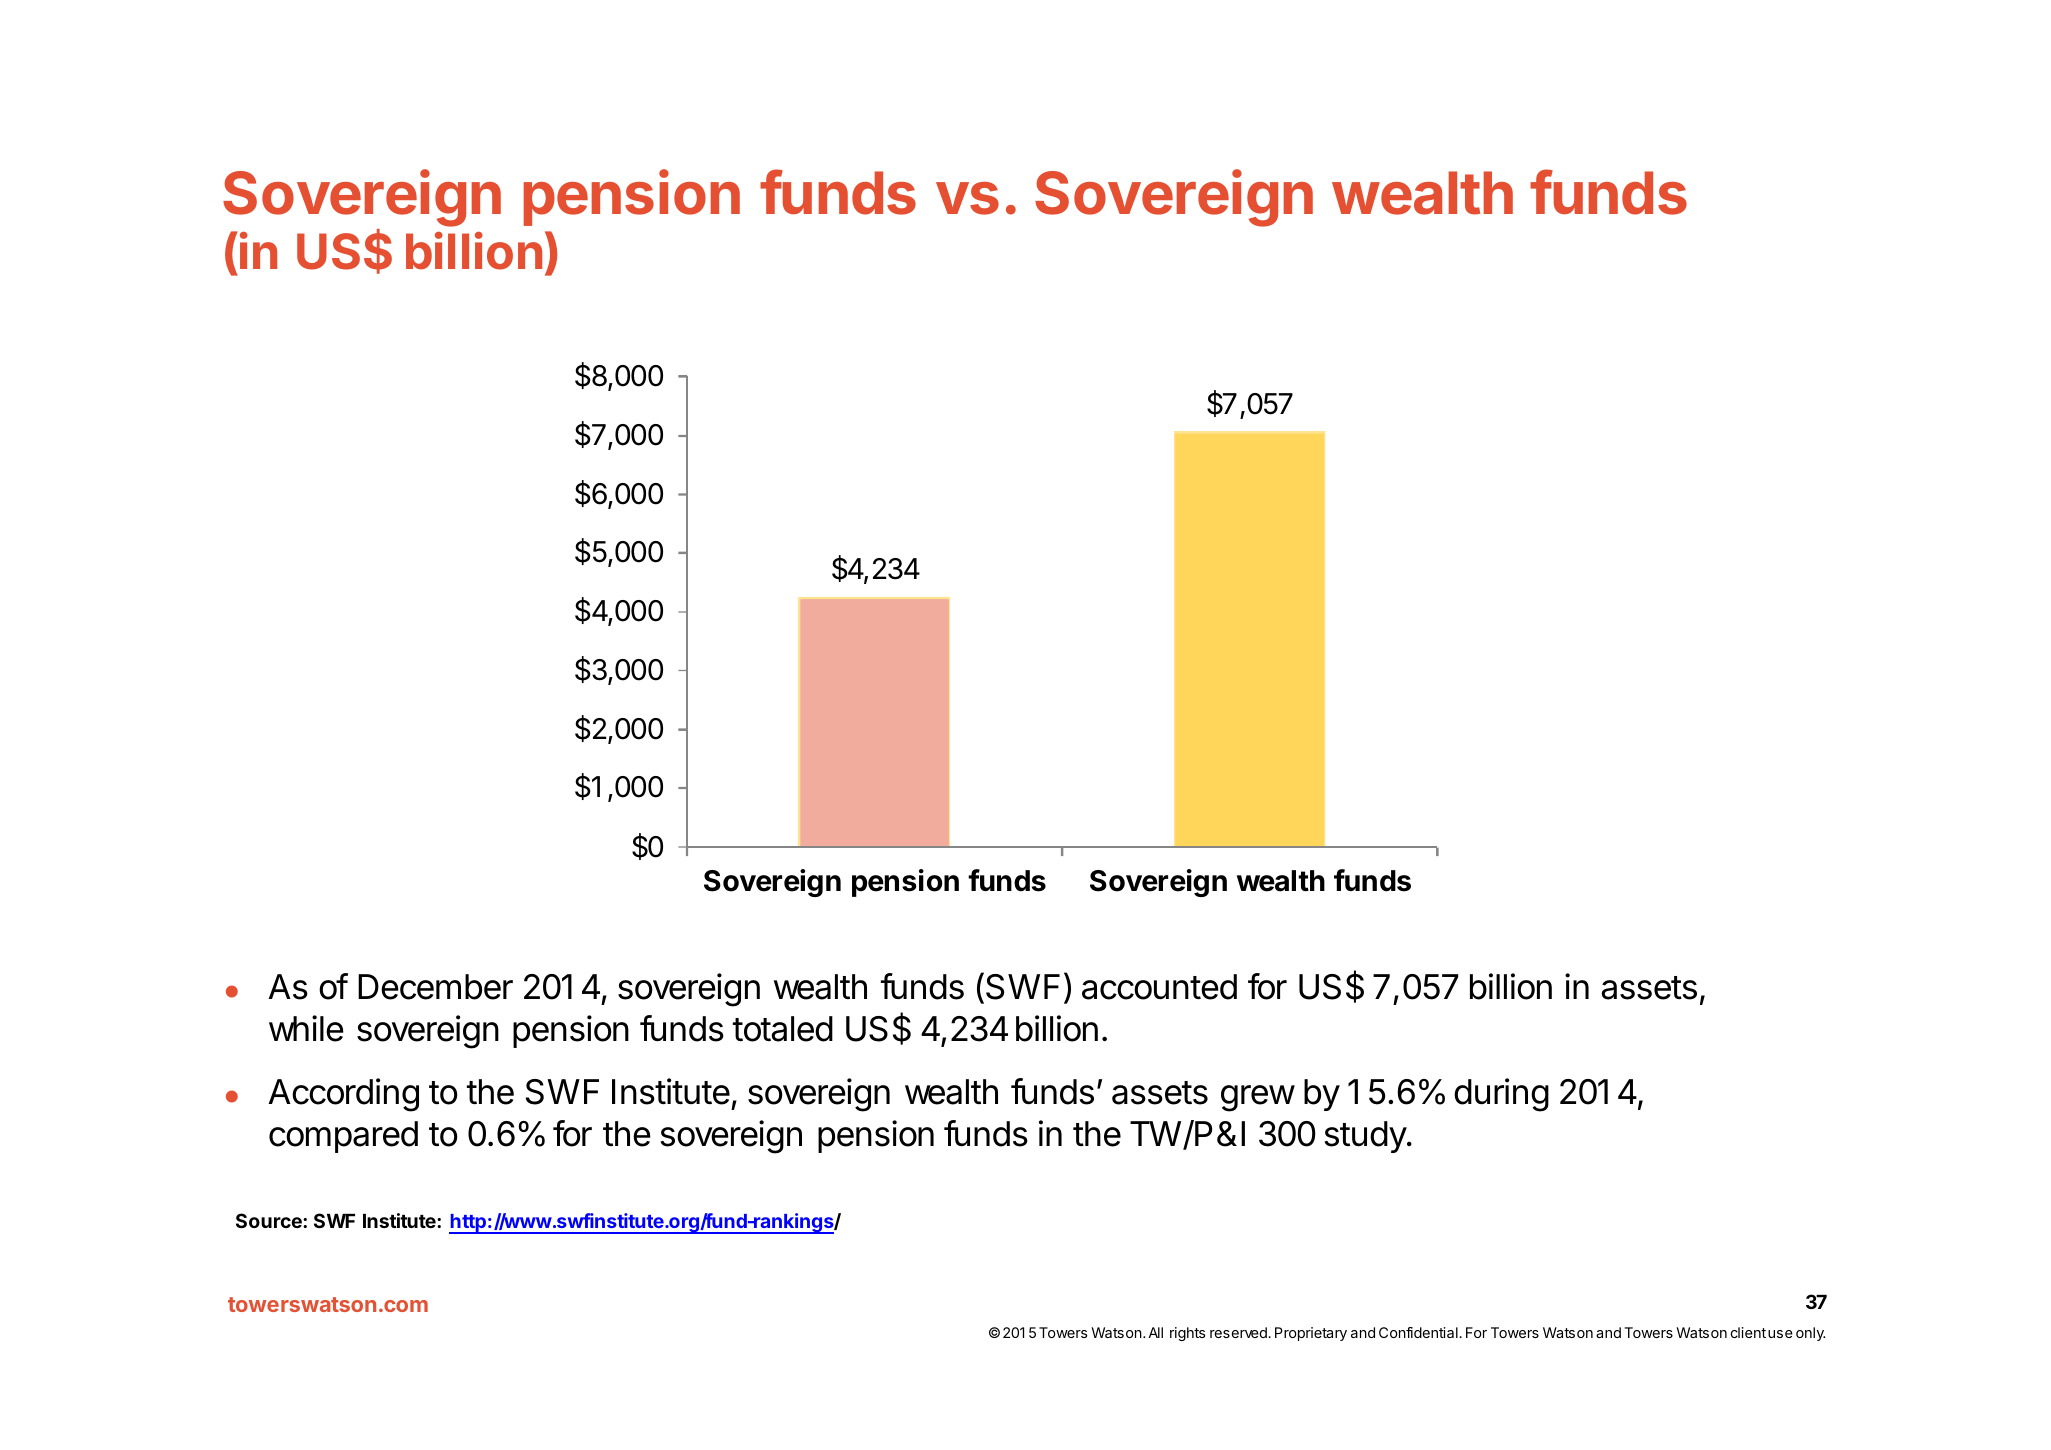 This screenshot has height=1450, width=2051. Describe the element at coordinates (1155, 1332) in the screenshot. I see `All` at that location.
